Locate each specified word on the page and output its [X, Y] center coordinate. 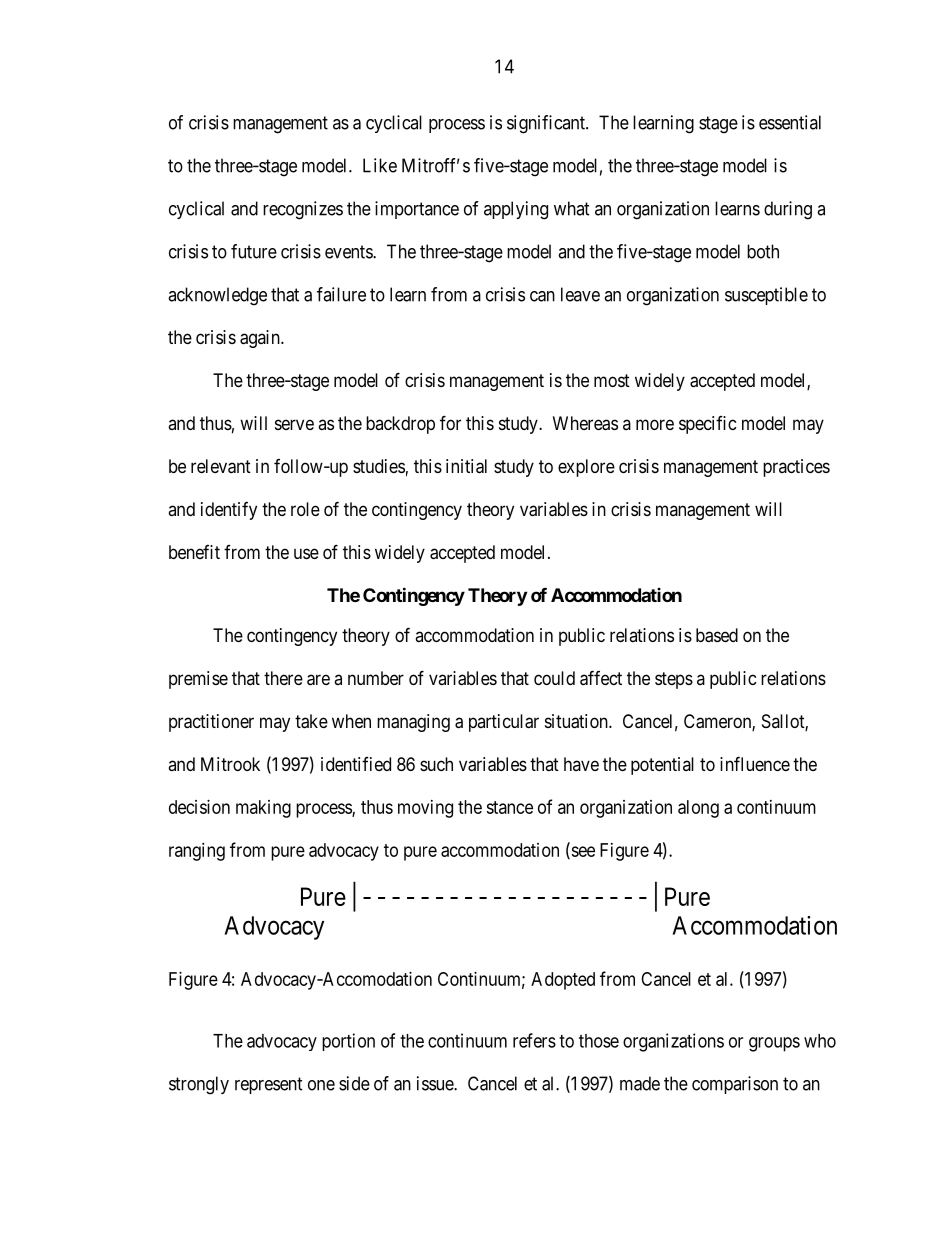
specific [708, 425]
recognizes [303, 210]
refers [534, 1040]
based [717, 635]
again [261, 339]
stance [509, 807]
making [263, 809]
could [554, 678]
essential [790, 122]
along [698, 809]
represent [269, 1085]
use [306, 553]
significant [547, 124]
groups [774, 1044]
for [450, 422]
